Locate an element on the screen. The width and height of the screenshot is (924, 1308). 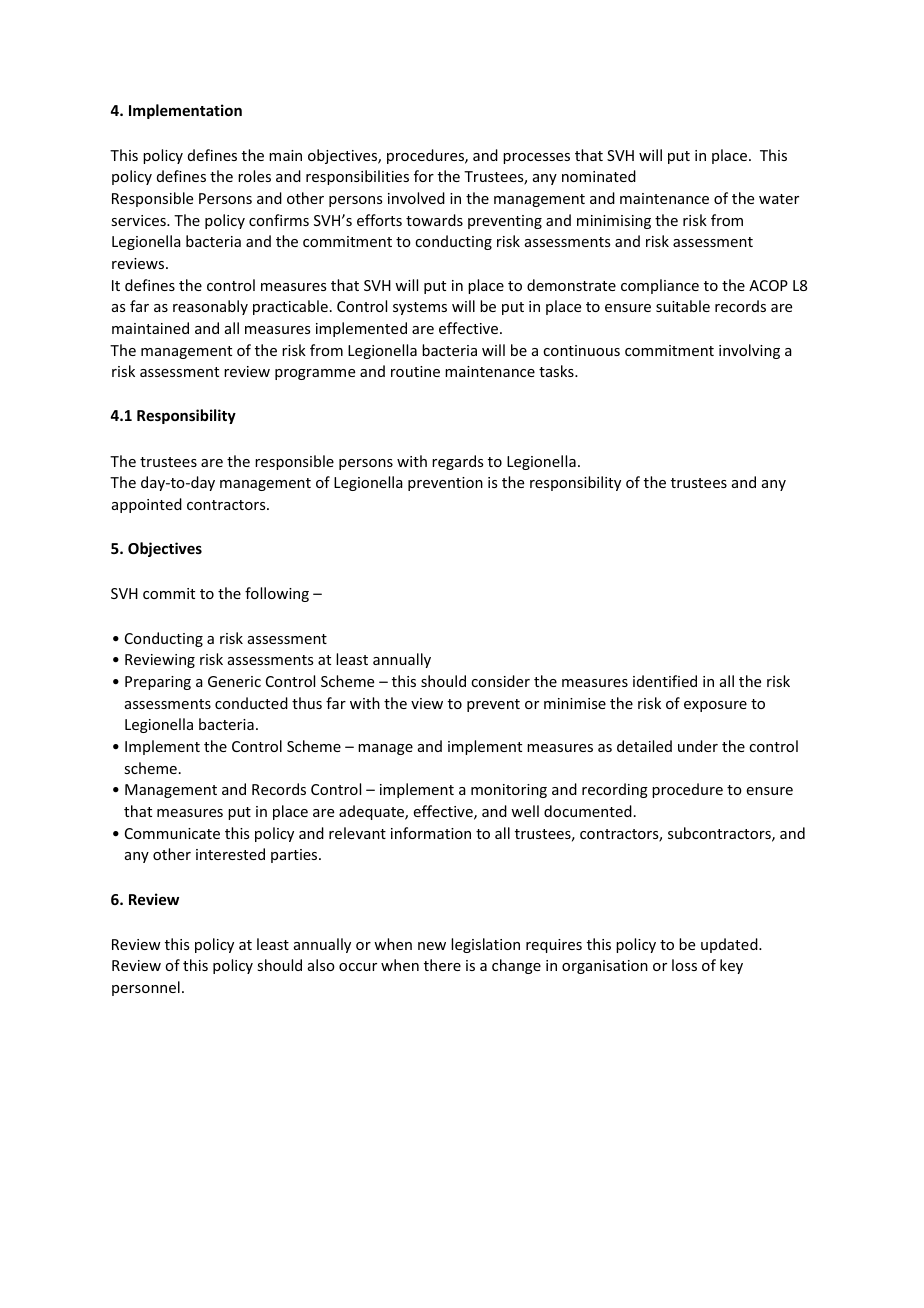
monitoring is located at coordinates (509, 791).
